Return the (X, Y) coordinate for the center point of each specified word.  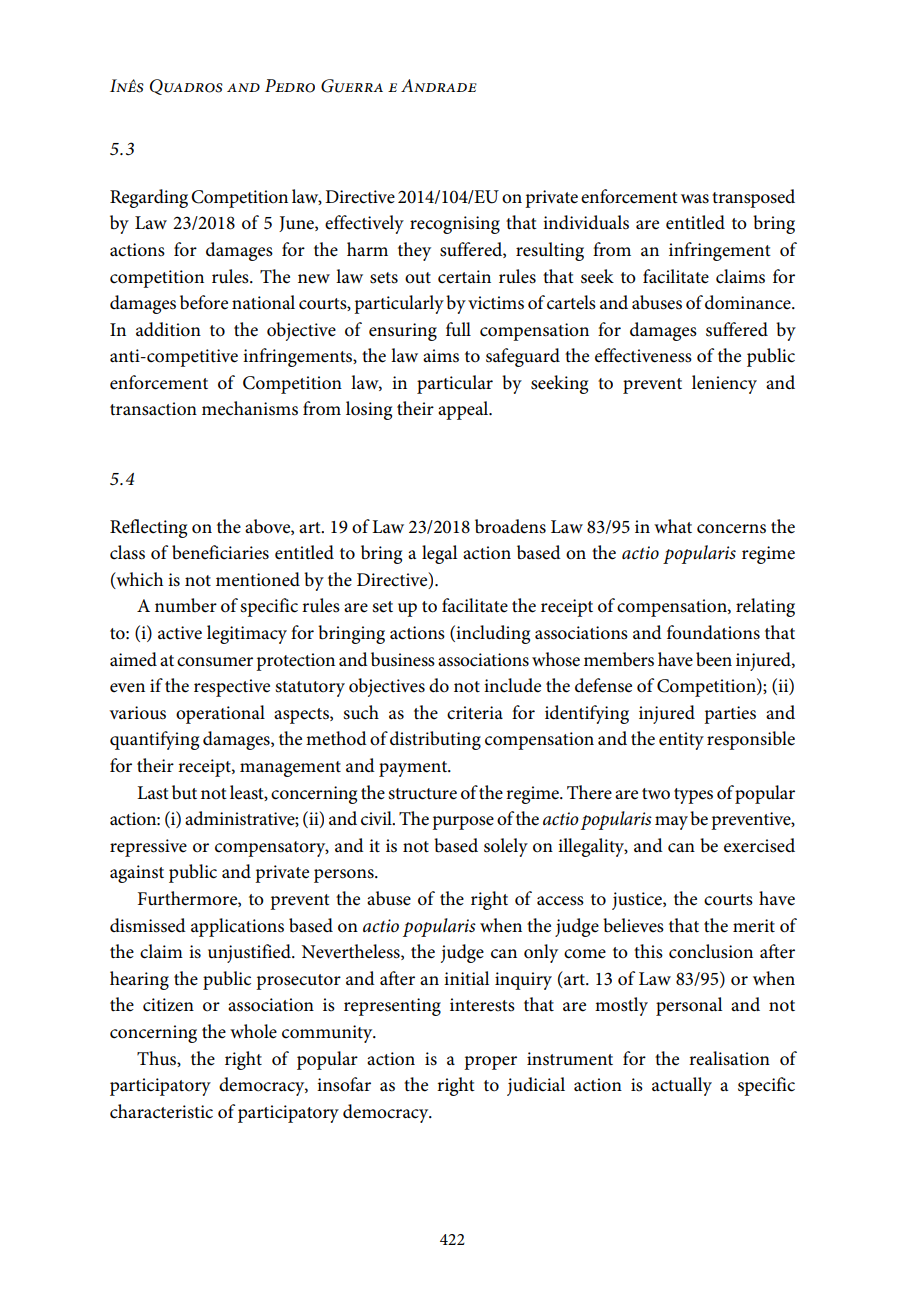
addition (168, 329)
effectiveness (643, 355)
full (458, 329)
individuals (586, 222)
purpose (463, 823)
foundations (713, 632)
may (671, 823)
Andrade (439, 85)
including (492, 634)
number (186, 605)
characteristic (161, 1111)
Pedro (290, 86)
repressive (148, 848)
